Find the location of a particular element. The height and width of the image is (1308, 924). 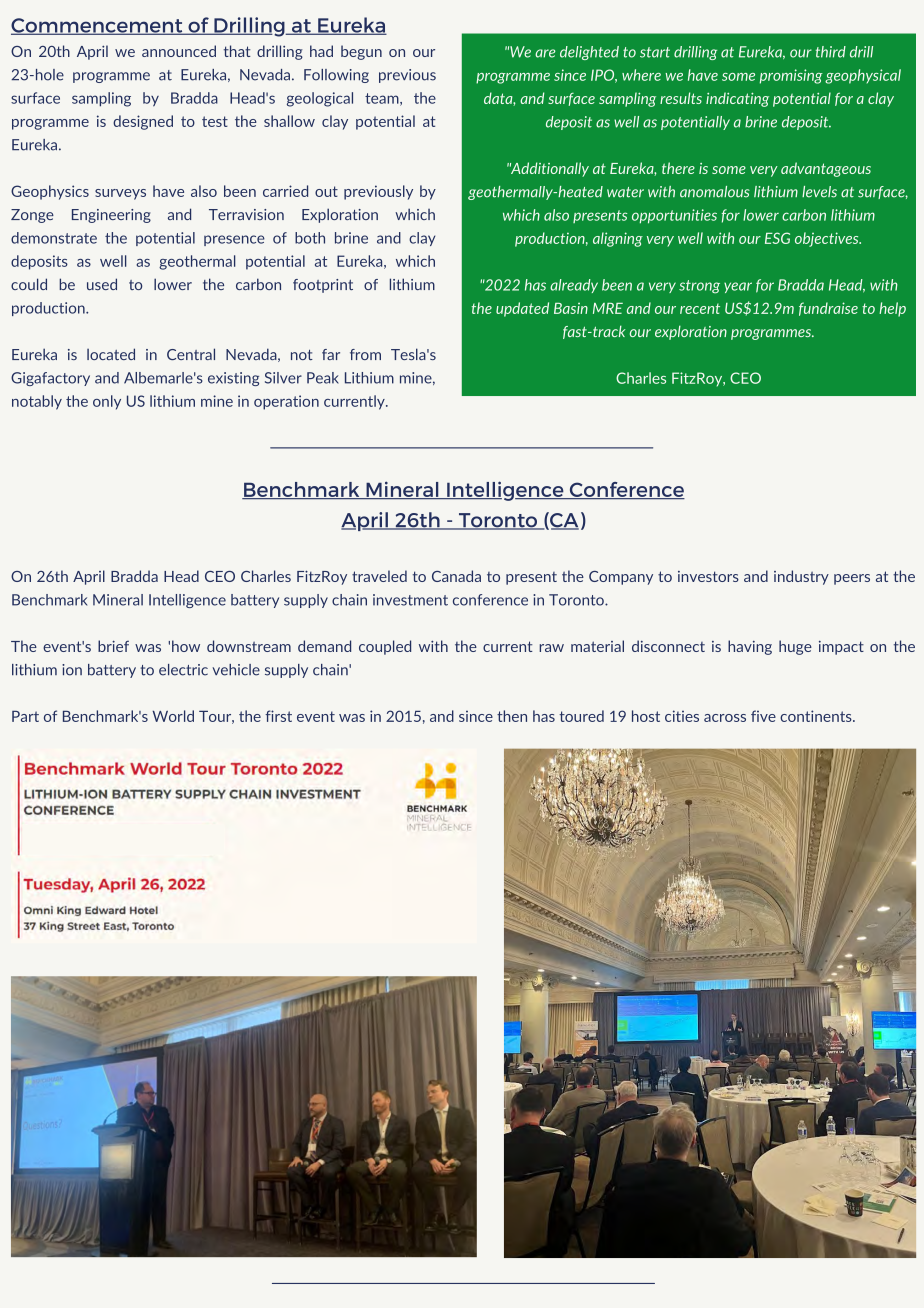

World is located at coordinates (173, 716).
